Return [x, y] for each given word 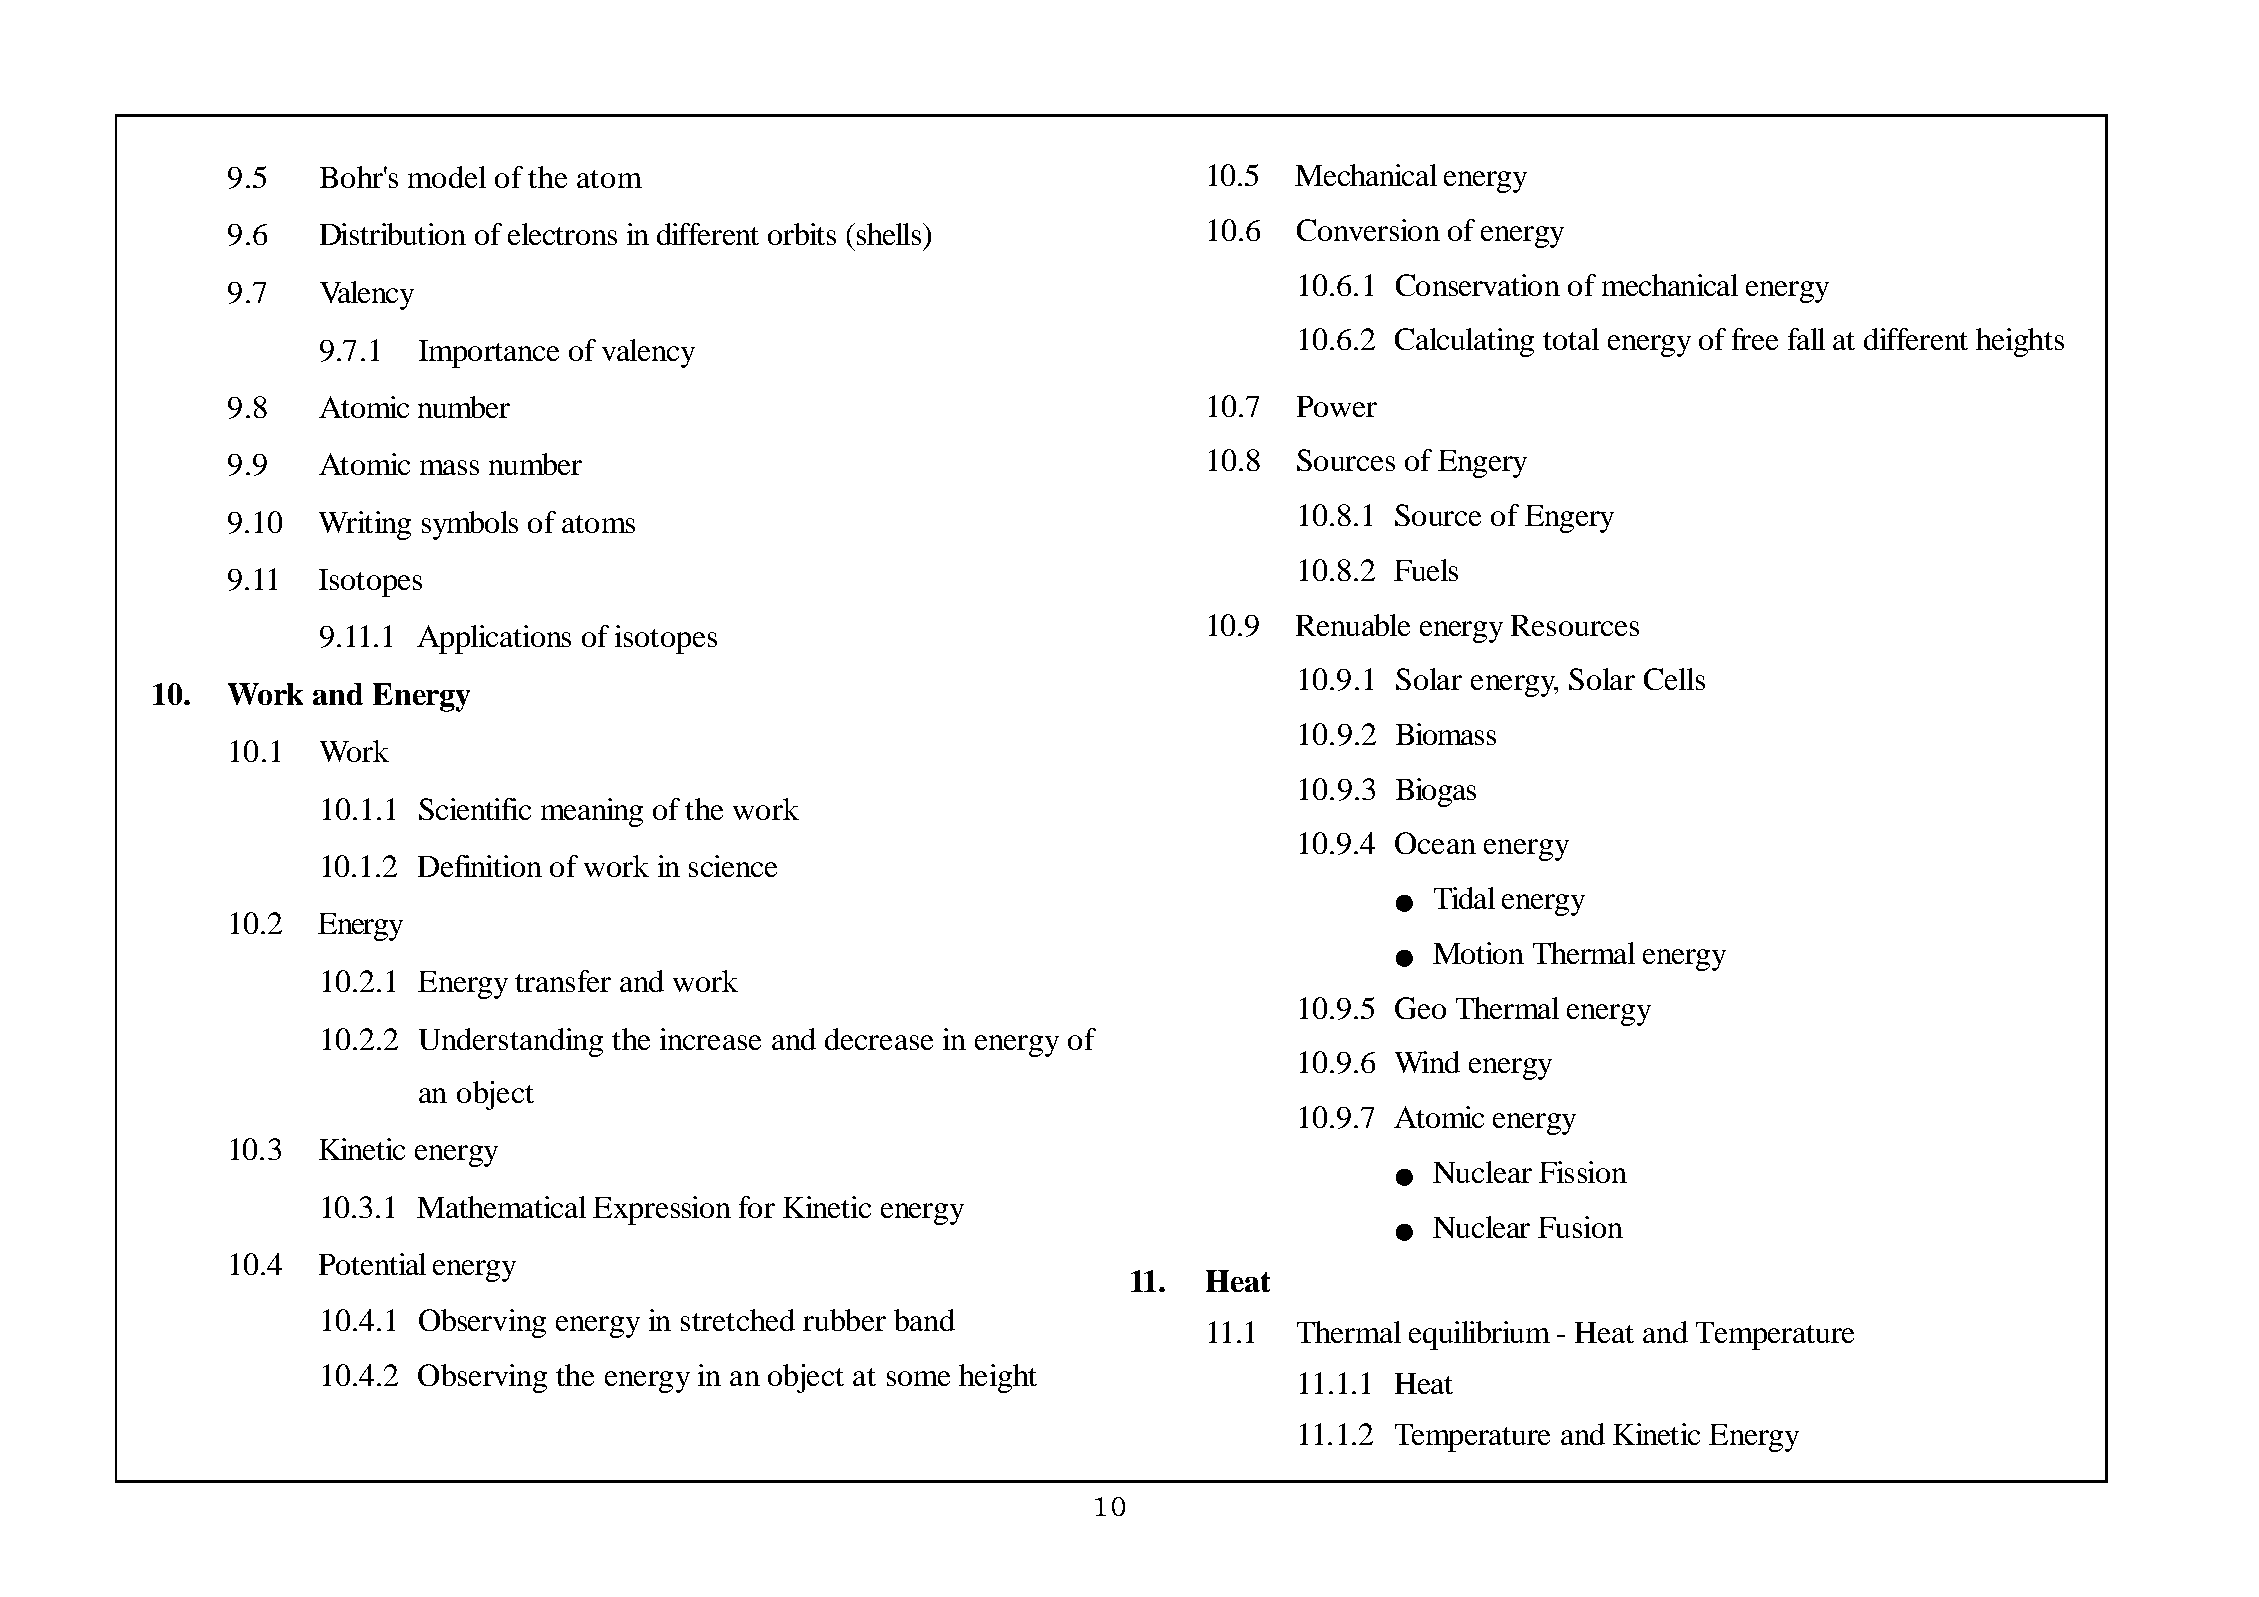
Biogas [1436, 792]
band [924, 1320]
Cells [1674, 679]
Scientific [475, 809]
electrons [562, 234]
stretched [738, 1320]
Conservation [1478, 285]
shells [889, 234]
